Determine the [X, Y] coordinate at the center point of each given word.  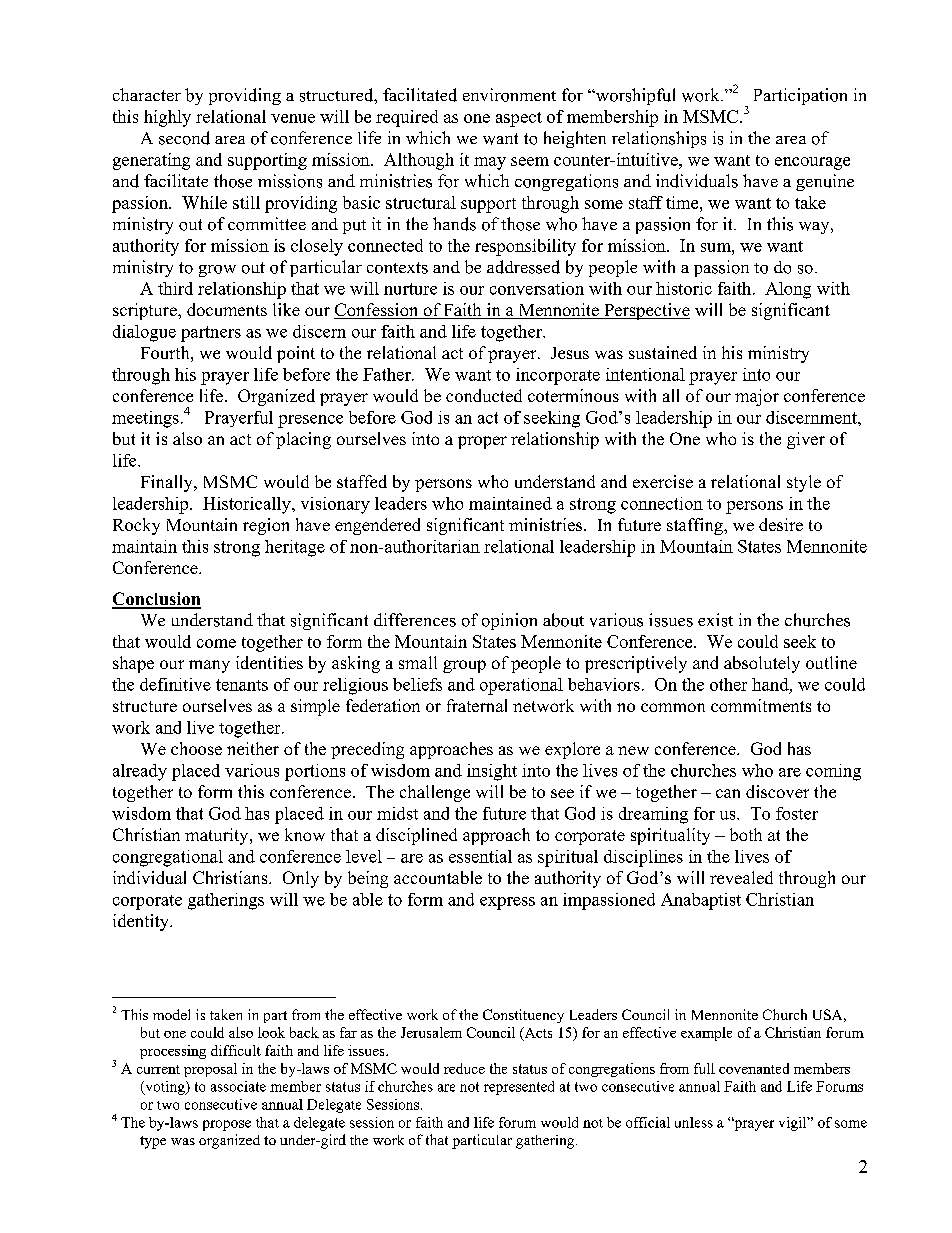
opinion [509, 621]
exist [715, 620]
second [184, 138]
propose [227, 1125]
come [216, 643]
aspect [519, 119]
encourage [812, 163]
